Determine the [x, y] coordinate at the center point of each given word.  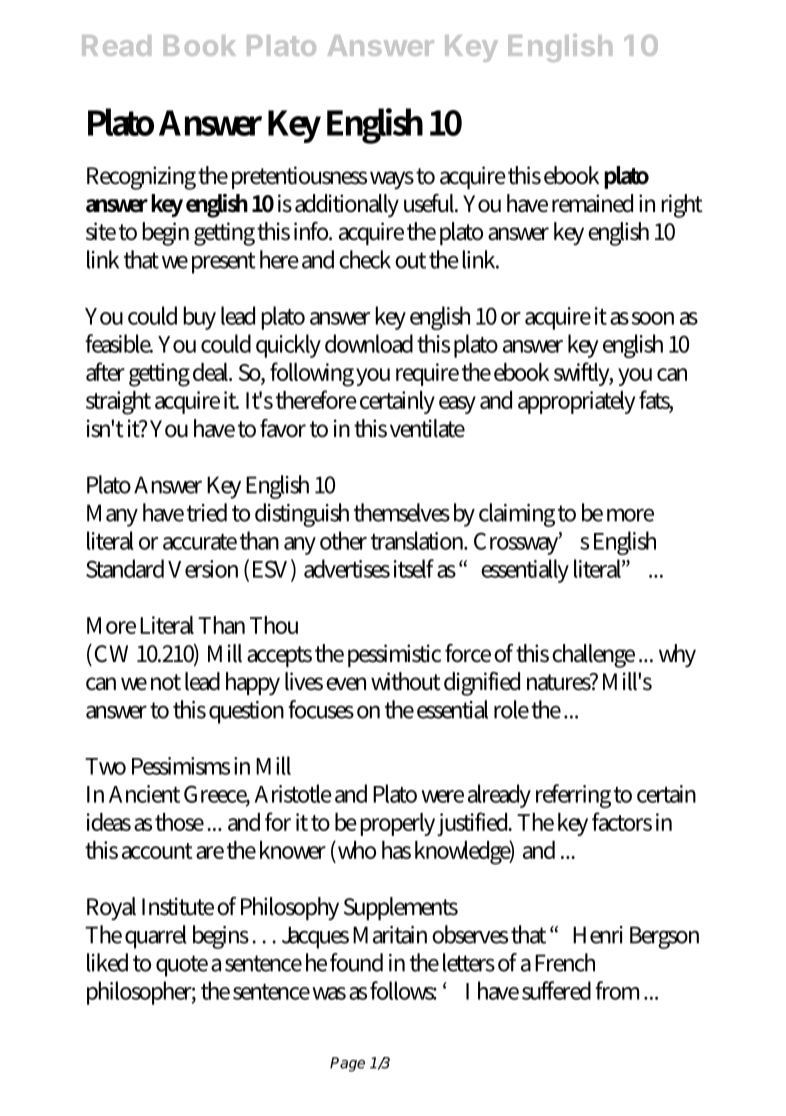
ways [392, 180]
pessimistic [394, 655]
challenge [593, 656]
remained [592, 203]
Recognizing [141, 178]
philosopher [141, 993]
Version [203, 569]
